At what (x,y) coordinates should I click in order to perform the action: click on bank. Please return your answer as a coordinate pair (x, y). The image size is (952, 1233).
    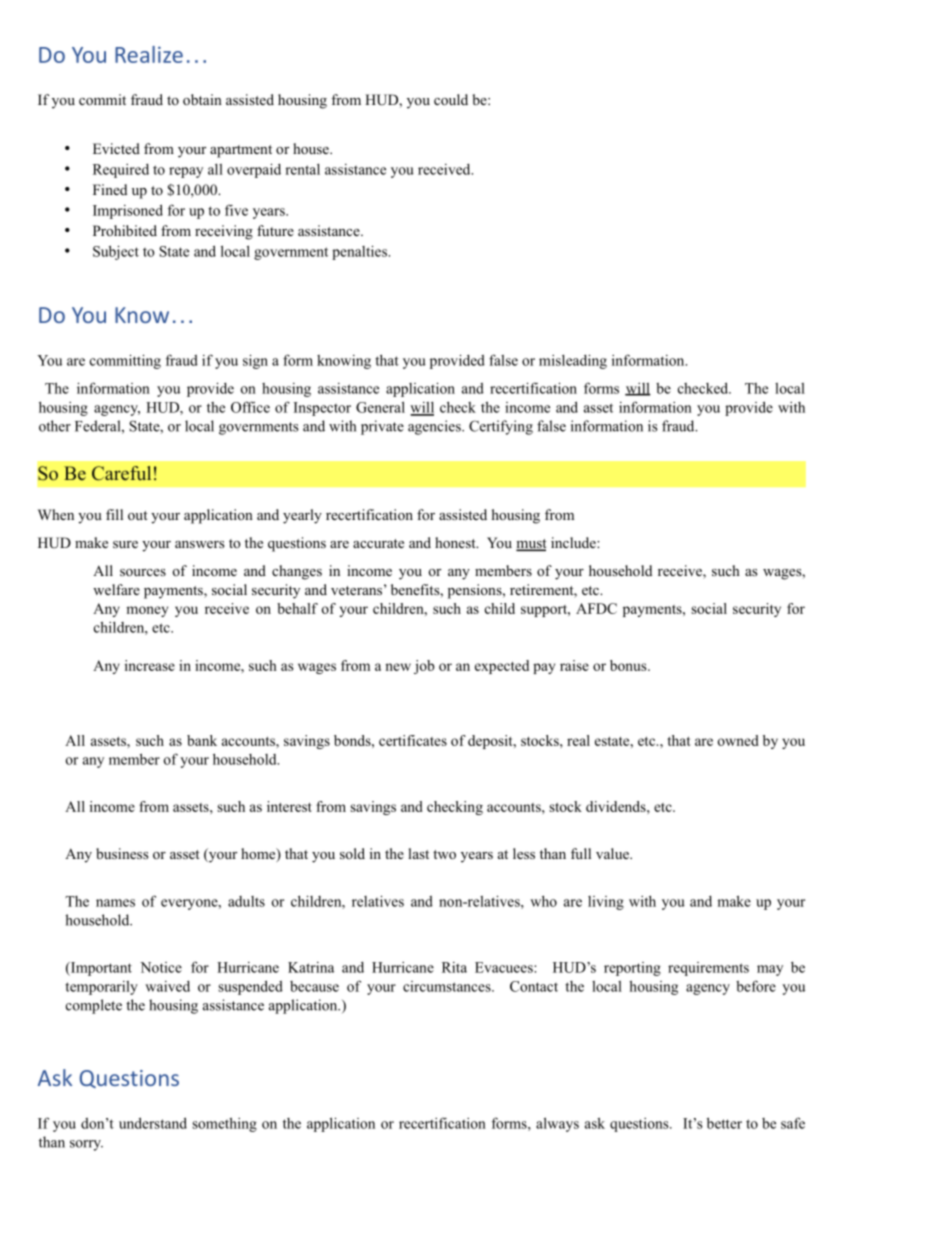
    Looking at the image, I should click on (202, 740).
